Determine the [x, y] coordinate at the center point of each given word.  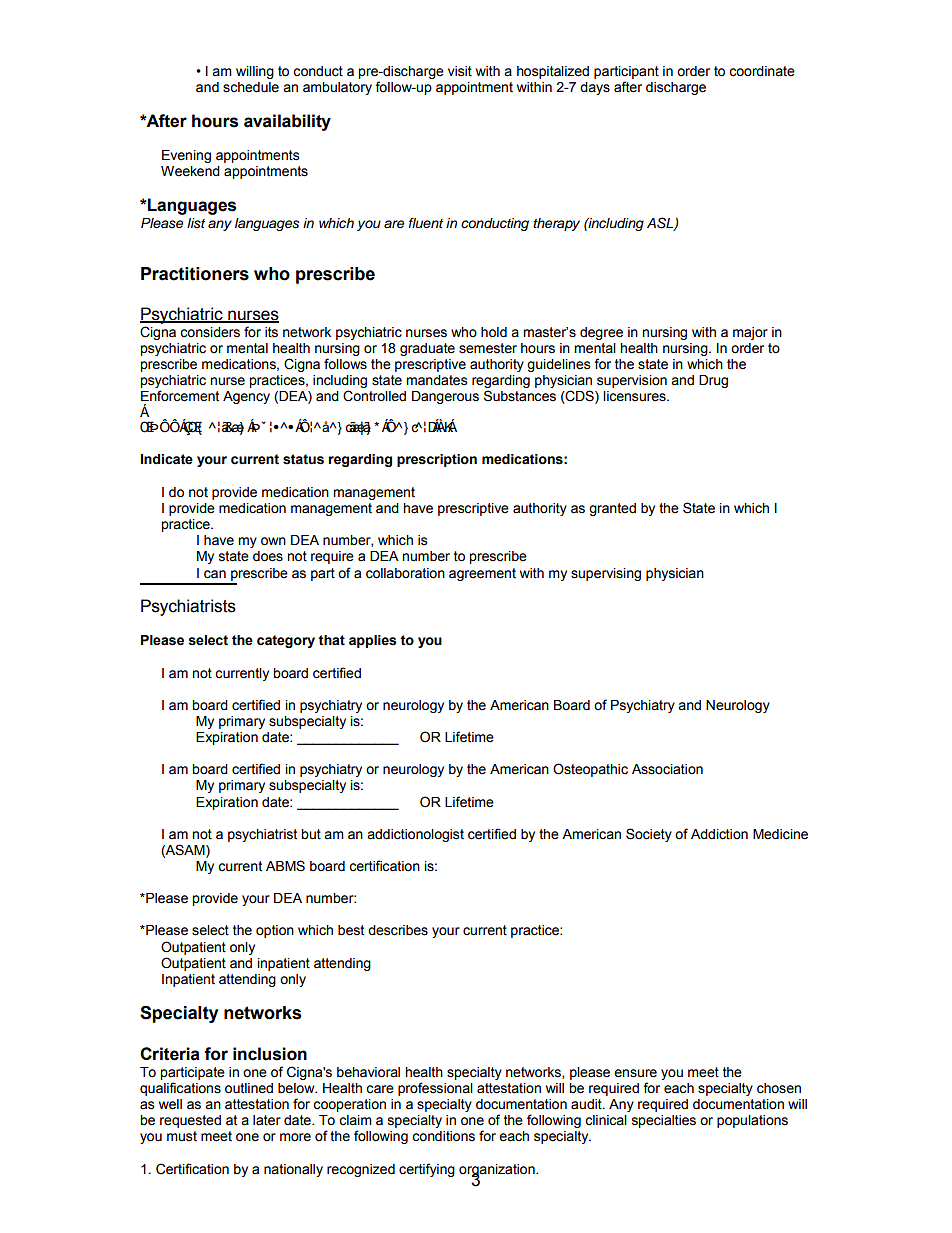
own [273, 541]
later [267, 1120]
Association [667, 769]
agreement [482, 574]
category [286, 641]
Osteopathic [590, 770]
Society [649, 835]
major [750, 333]
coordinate [762, 71]
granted [612, 509]
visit [460, 71]
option [275, 931]
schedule [251, 87]
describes [398, 930]
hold [494, 332]
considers [210, 332]
